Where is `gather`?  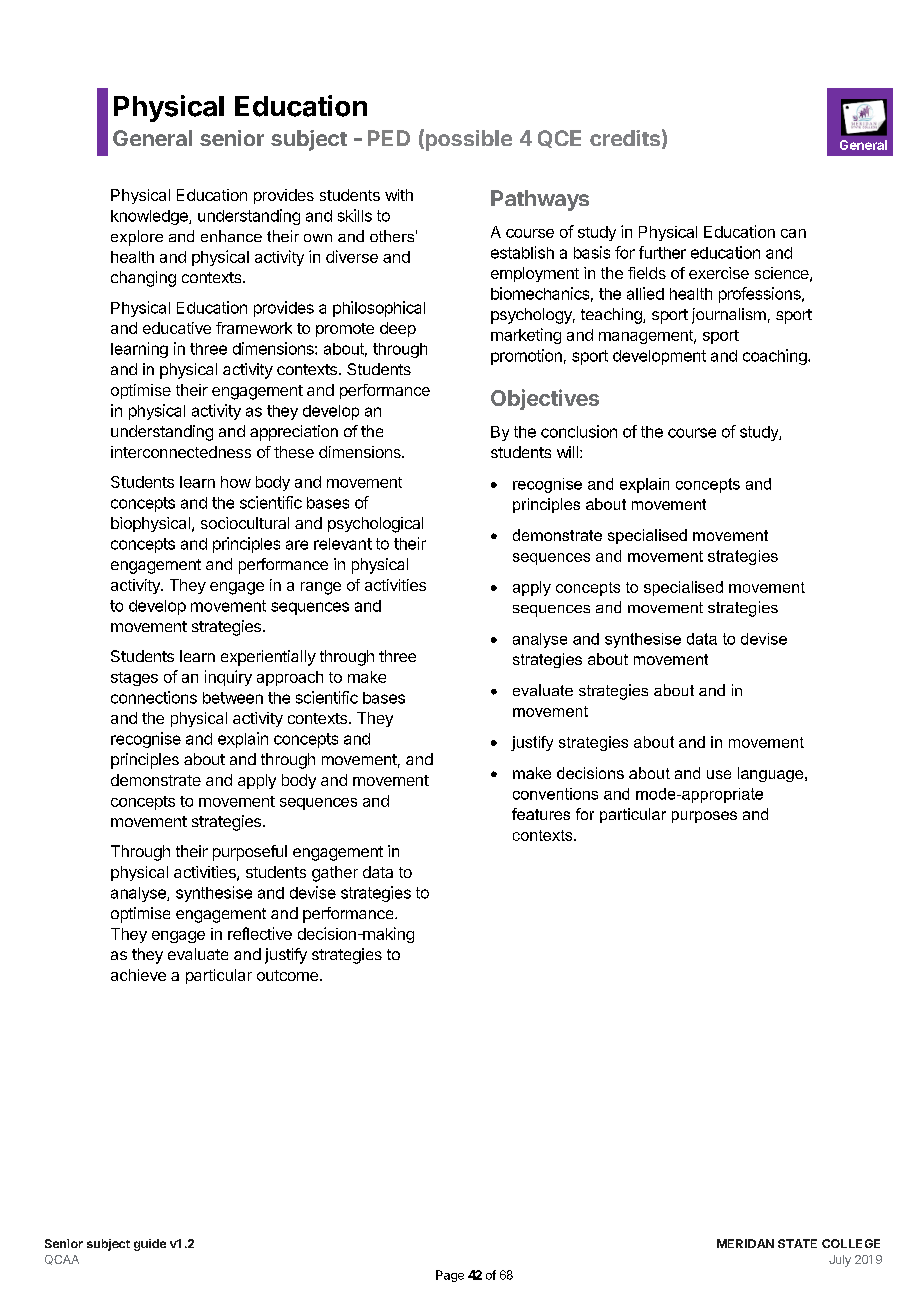
gather is located at coordinates (335, 874).
